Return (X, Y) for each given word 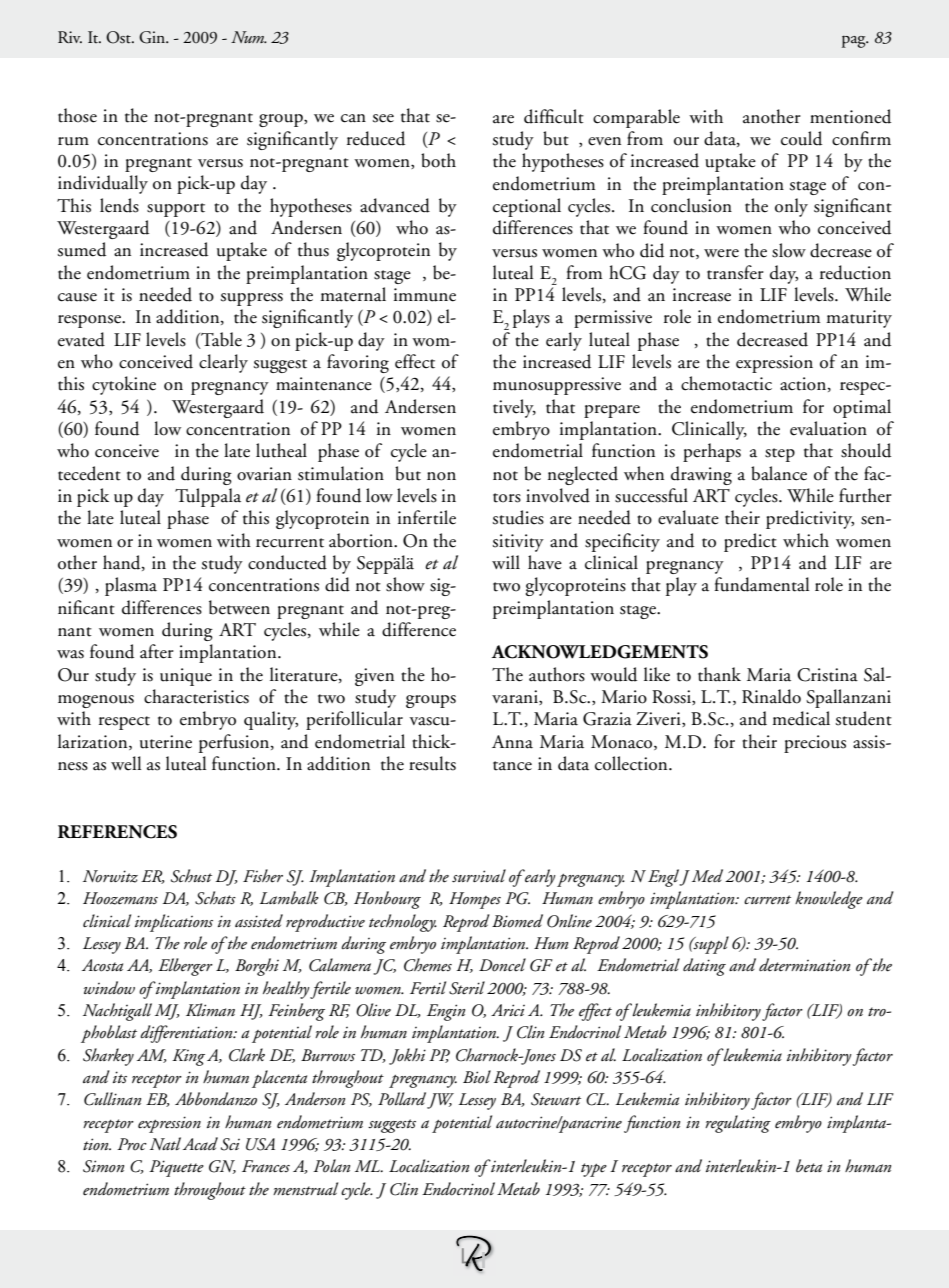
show (405, 584)
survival (479, 876)
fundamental (761, 584)
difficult (554, 116)
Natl (165, 1143)
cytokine (124, 385)
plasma (131, 586)
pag (855, 41)
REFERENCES (117, 832)
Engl (664, 878)
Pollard (402, 1099)
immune (425, 295)
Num (248, 37)
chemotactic (726, 383)
